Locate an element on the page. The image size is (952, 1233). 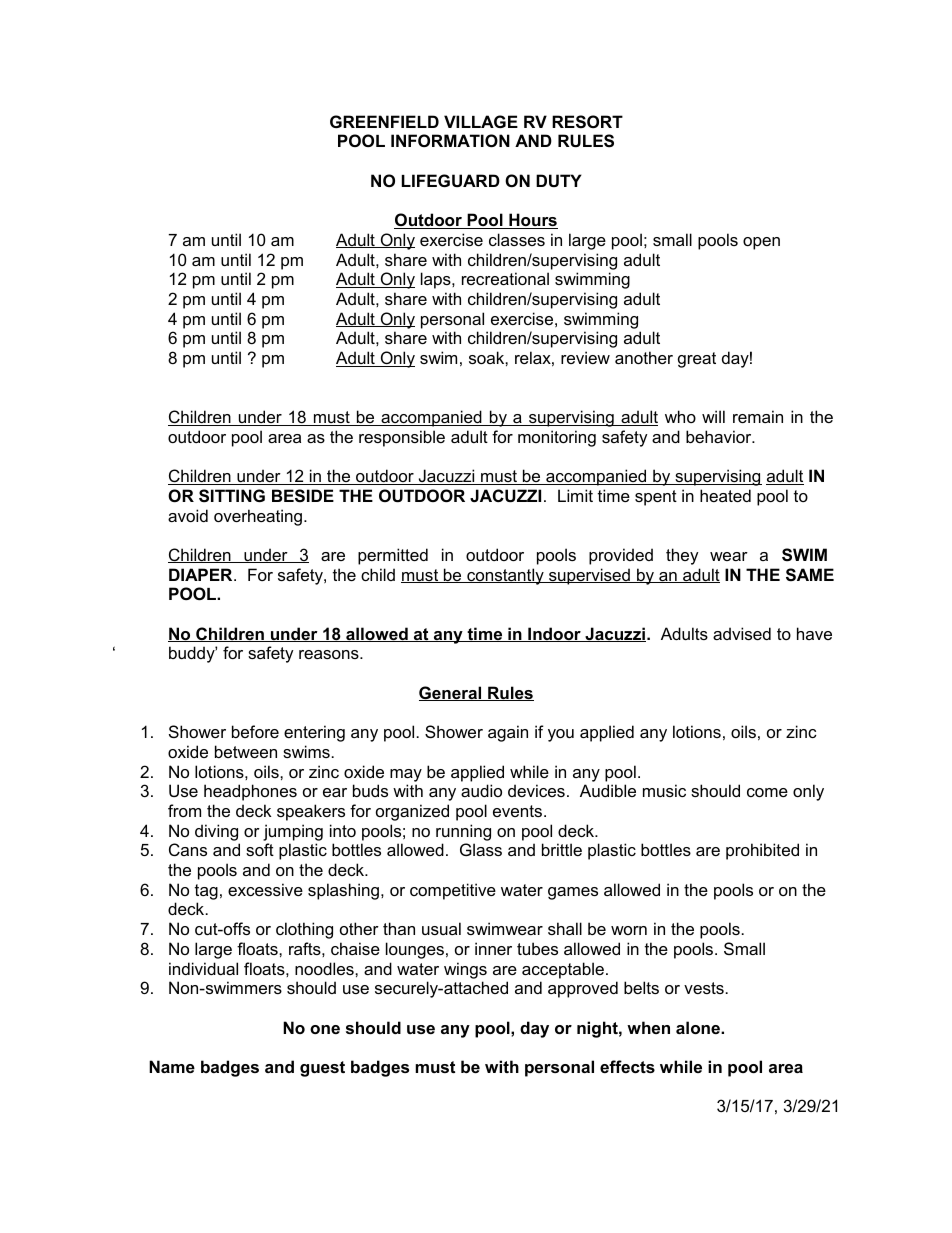
before is located at coordinates (255, 731).
